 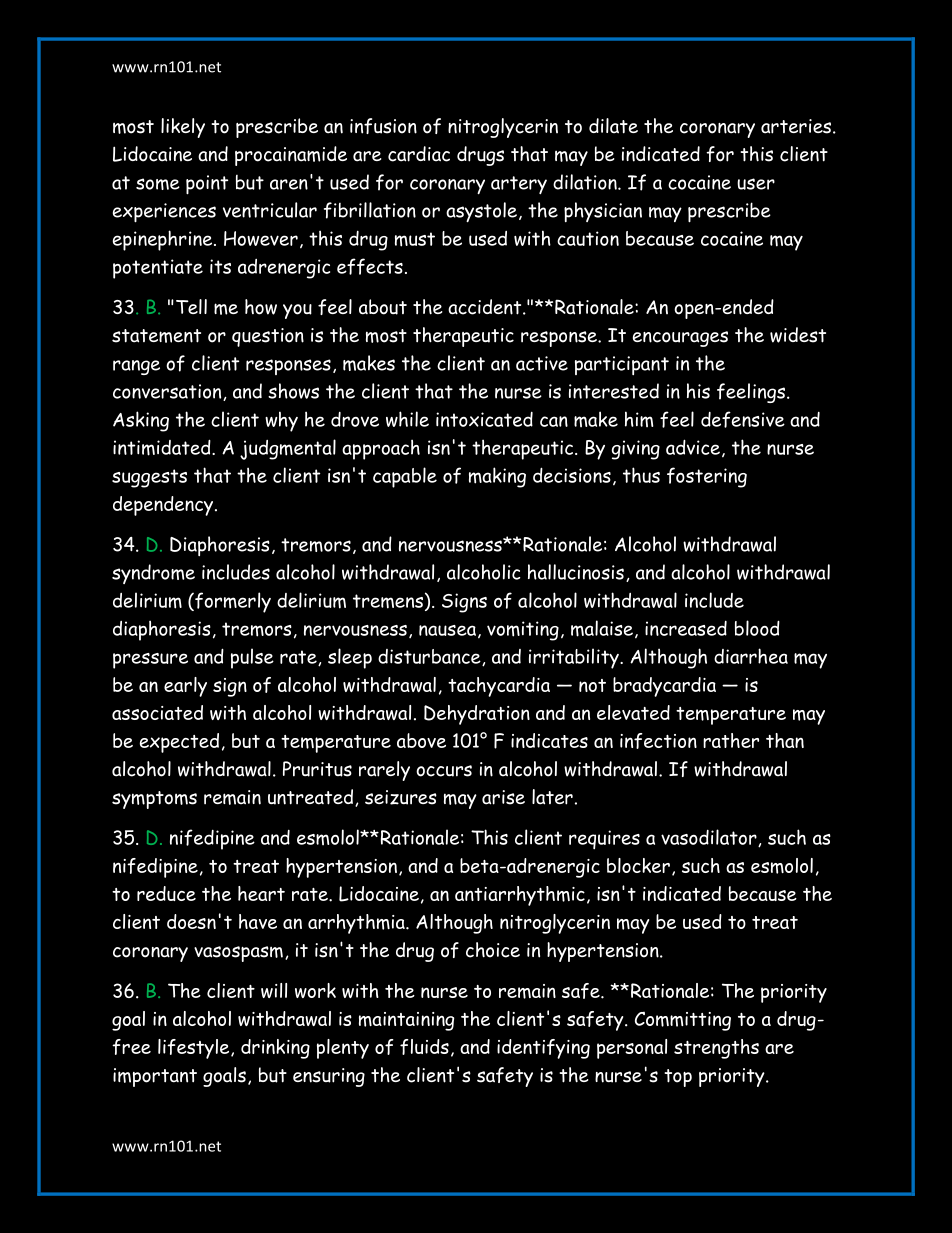 What do you see at coordinates (743, 419) in the screenshot?
I see `defensive` at bounding box center [743, 419].
